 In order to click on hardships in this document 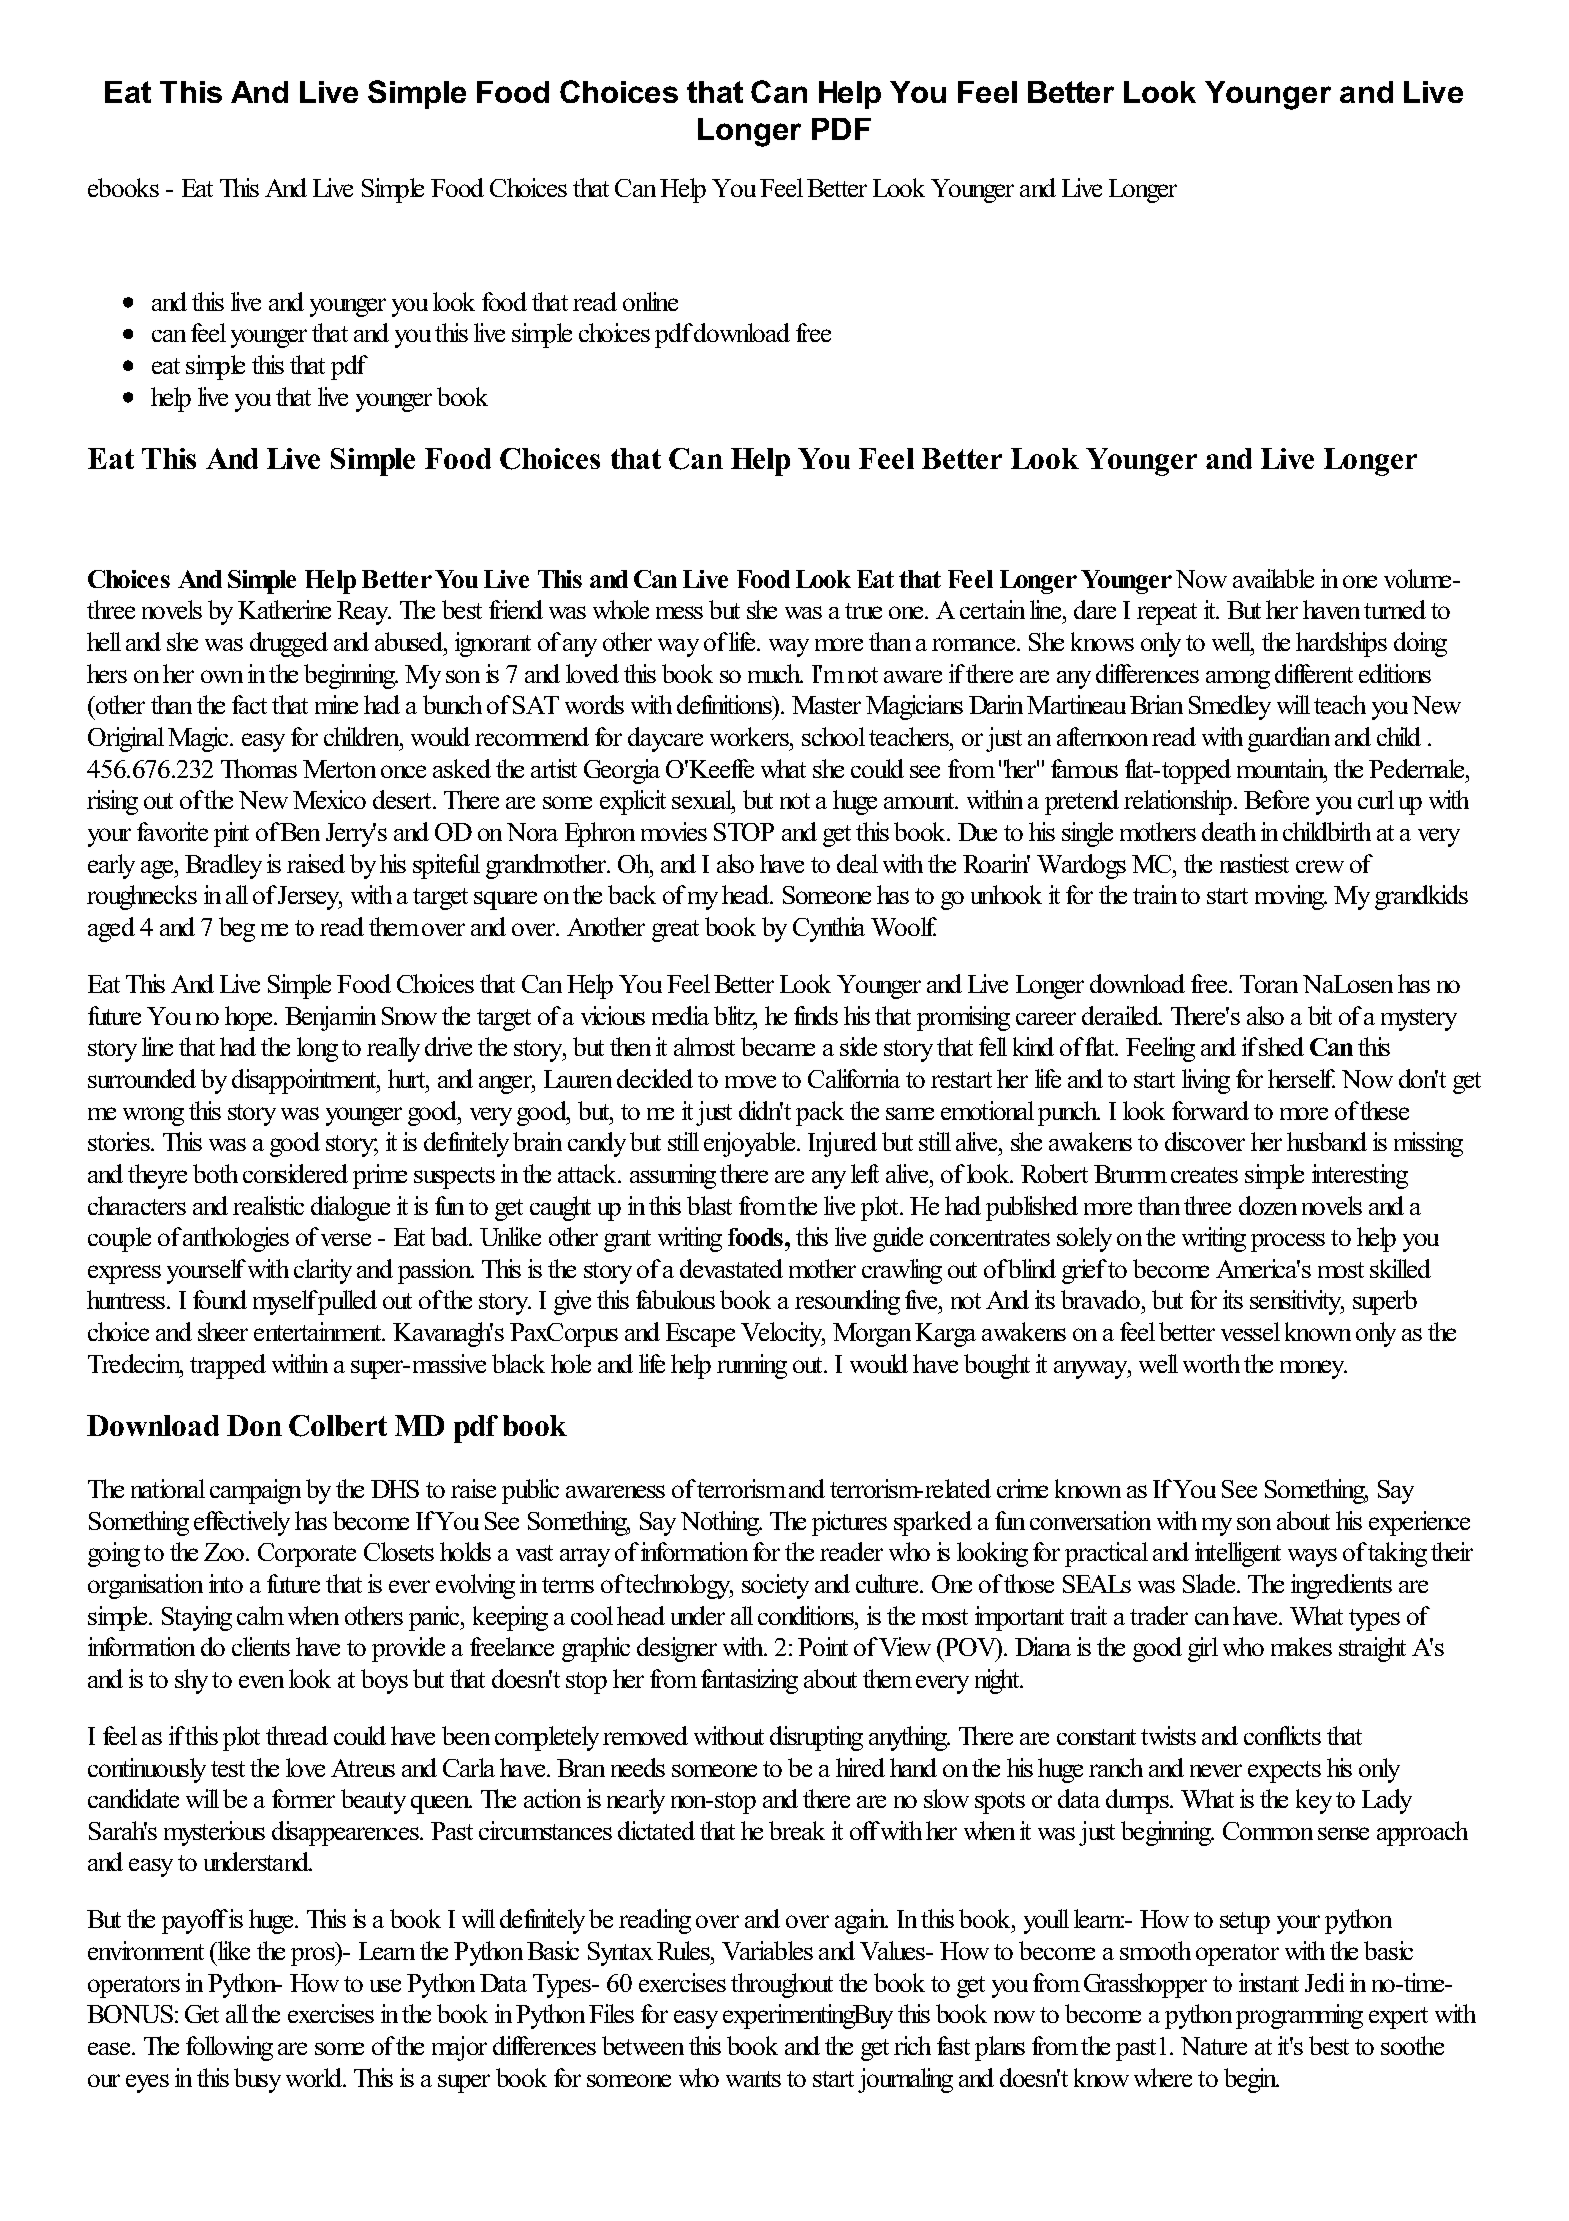, I will do `click(1341, 644)`.
